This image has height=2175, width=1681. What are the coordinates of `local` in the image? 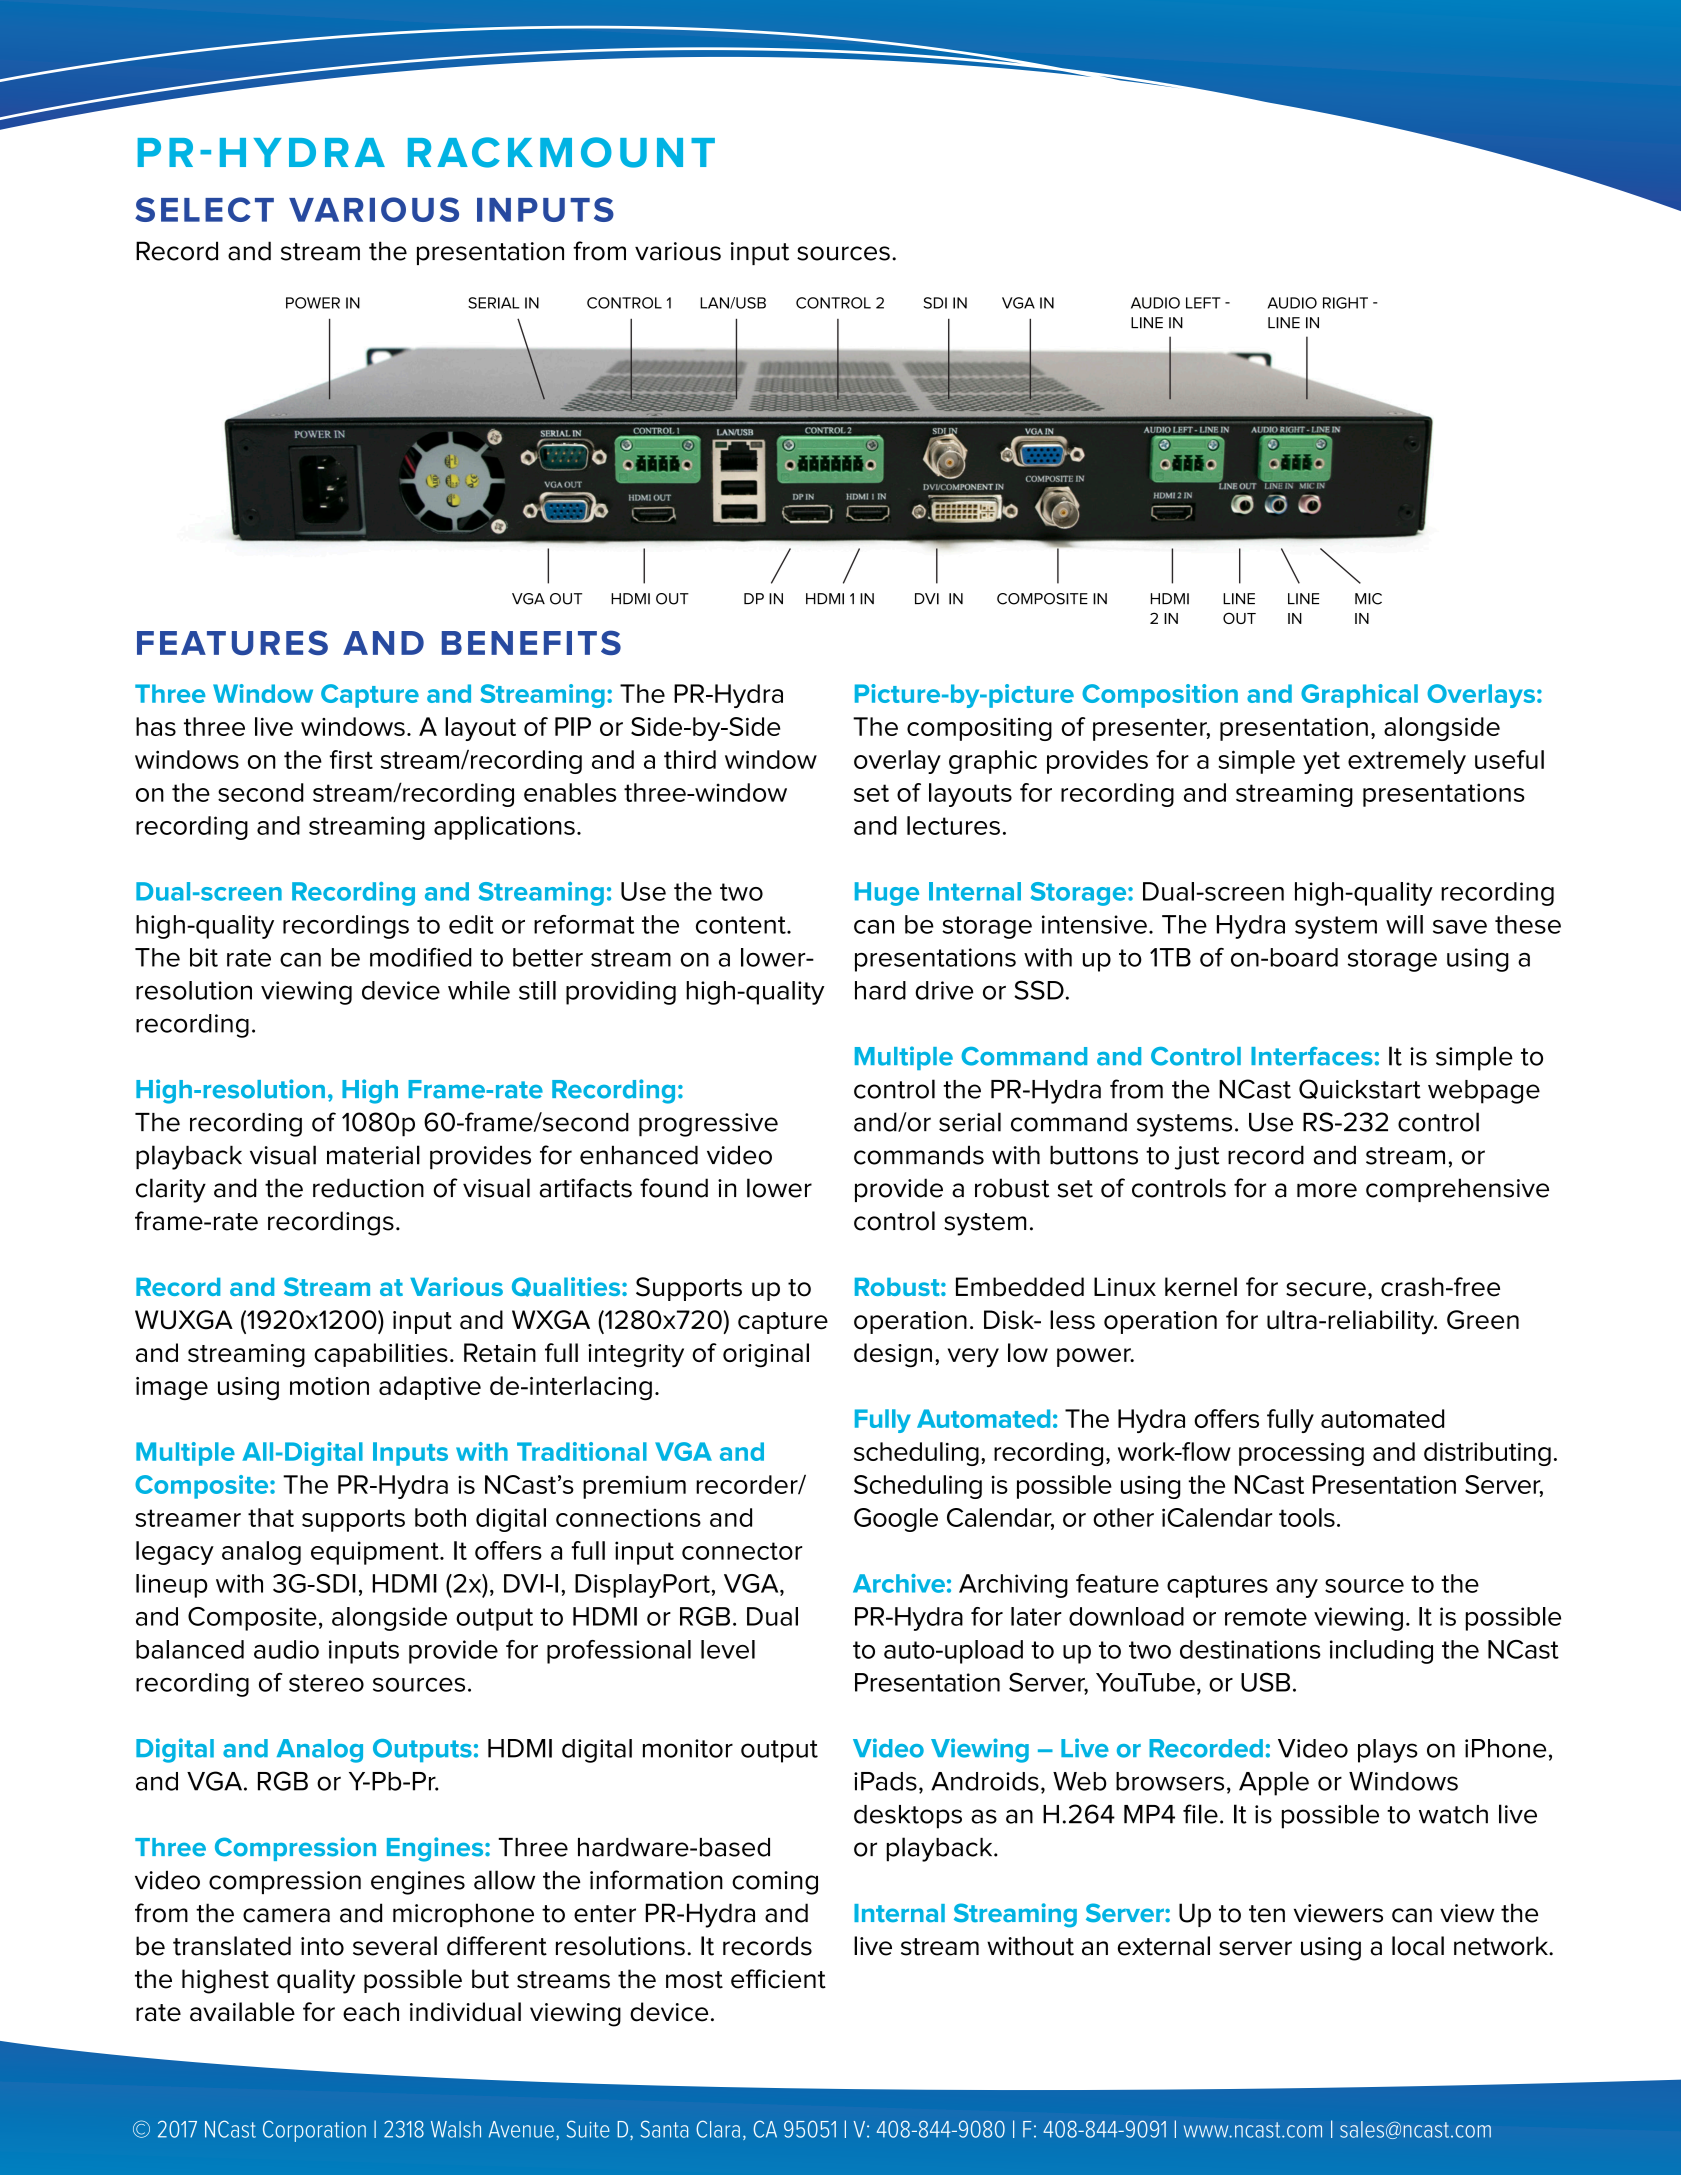 It's located at (1418, 1946).
